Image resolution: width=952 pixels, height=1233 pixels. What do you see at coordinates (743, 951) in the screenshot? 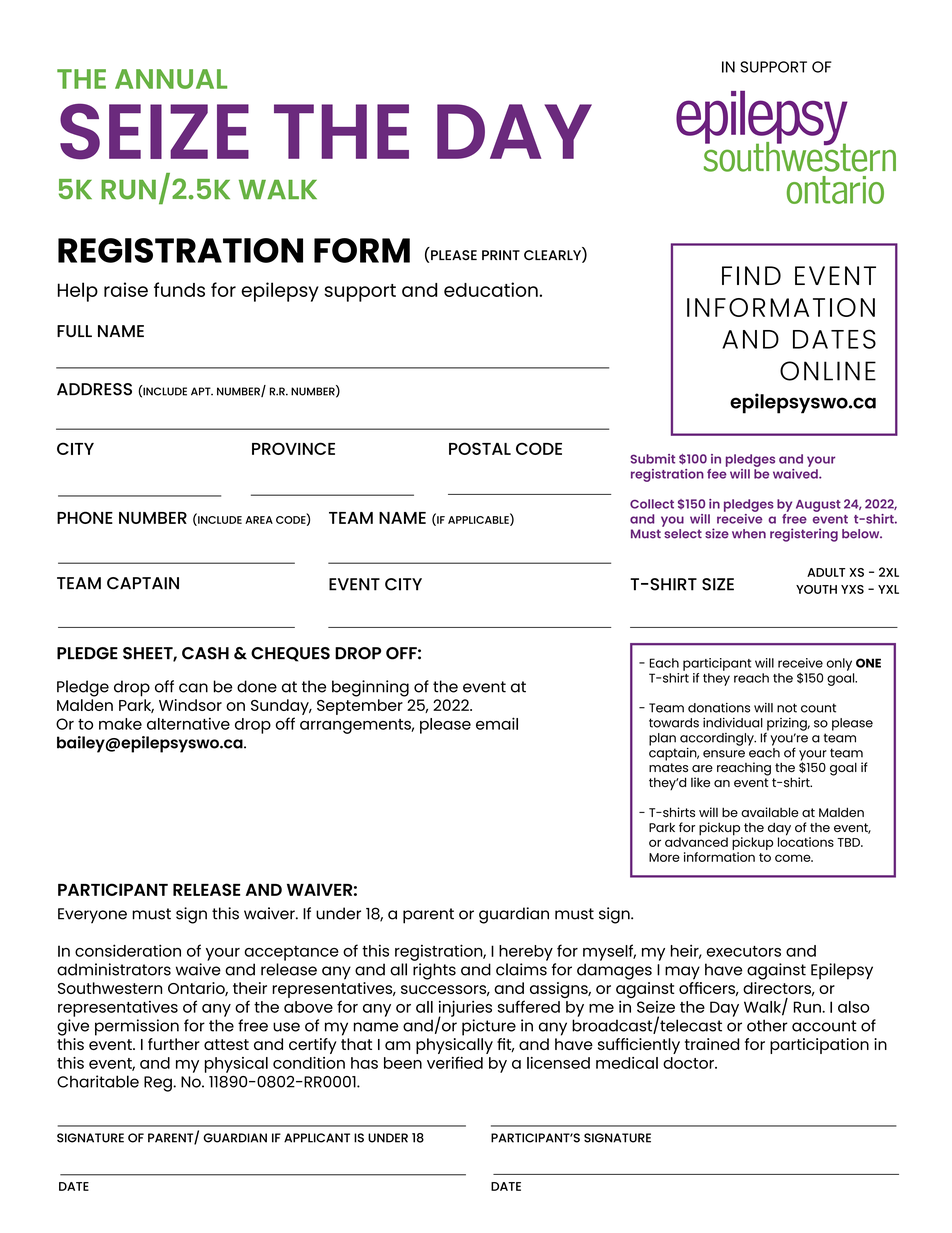
I see `executors` at bounding box center [743, 951].
